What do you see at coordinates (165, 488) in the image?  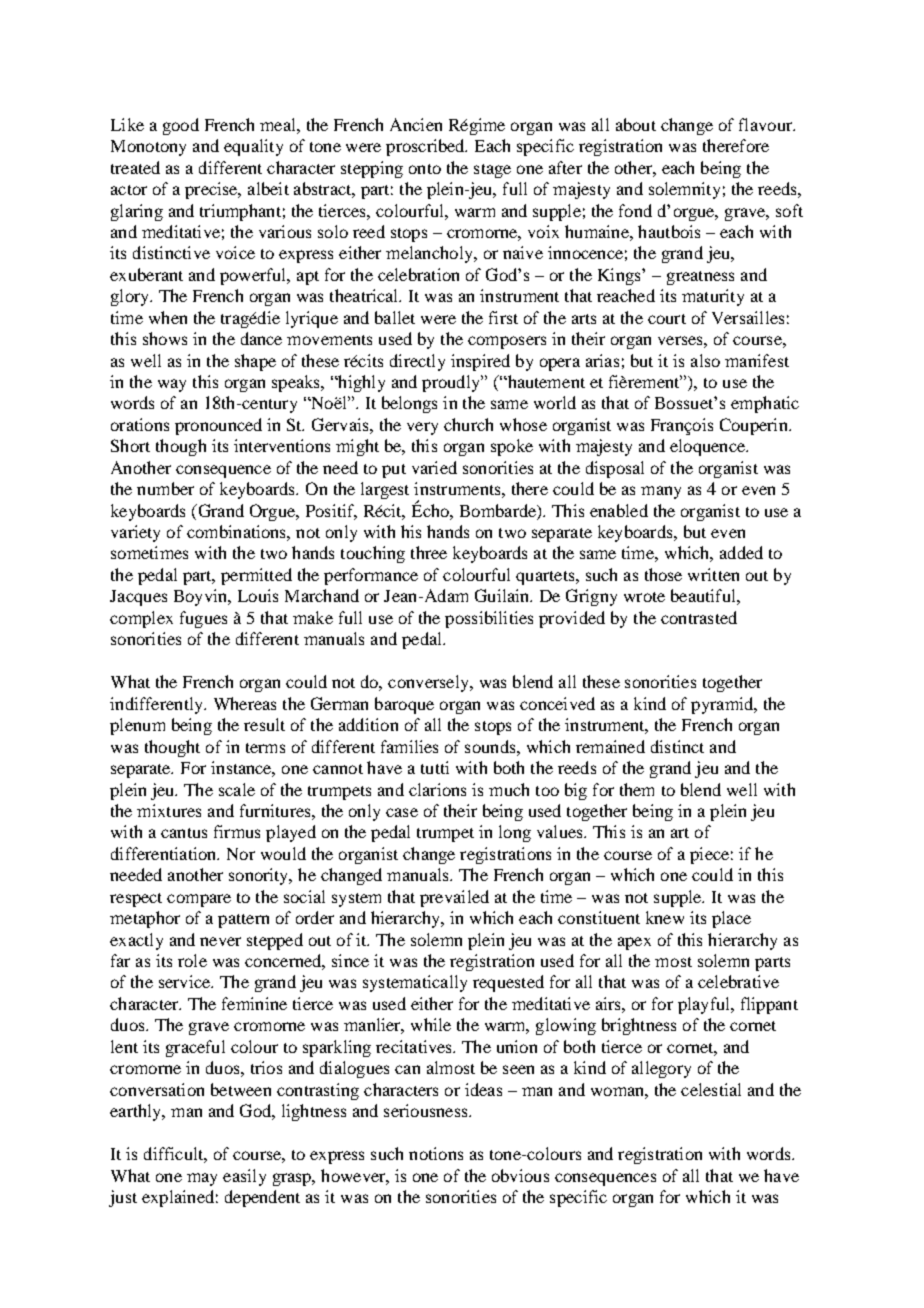 I see `number` at bounding box center [165, 488].
